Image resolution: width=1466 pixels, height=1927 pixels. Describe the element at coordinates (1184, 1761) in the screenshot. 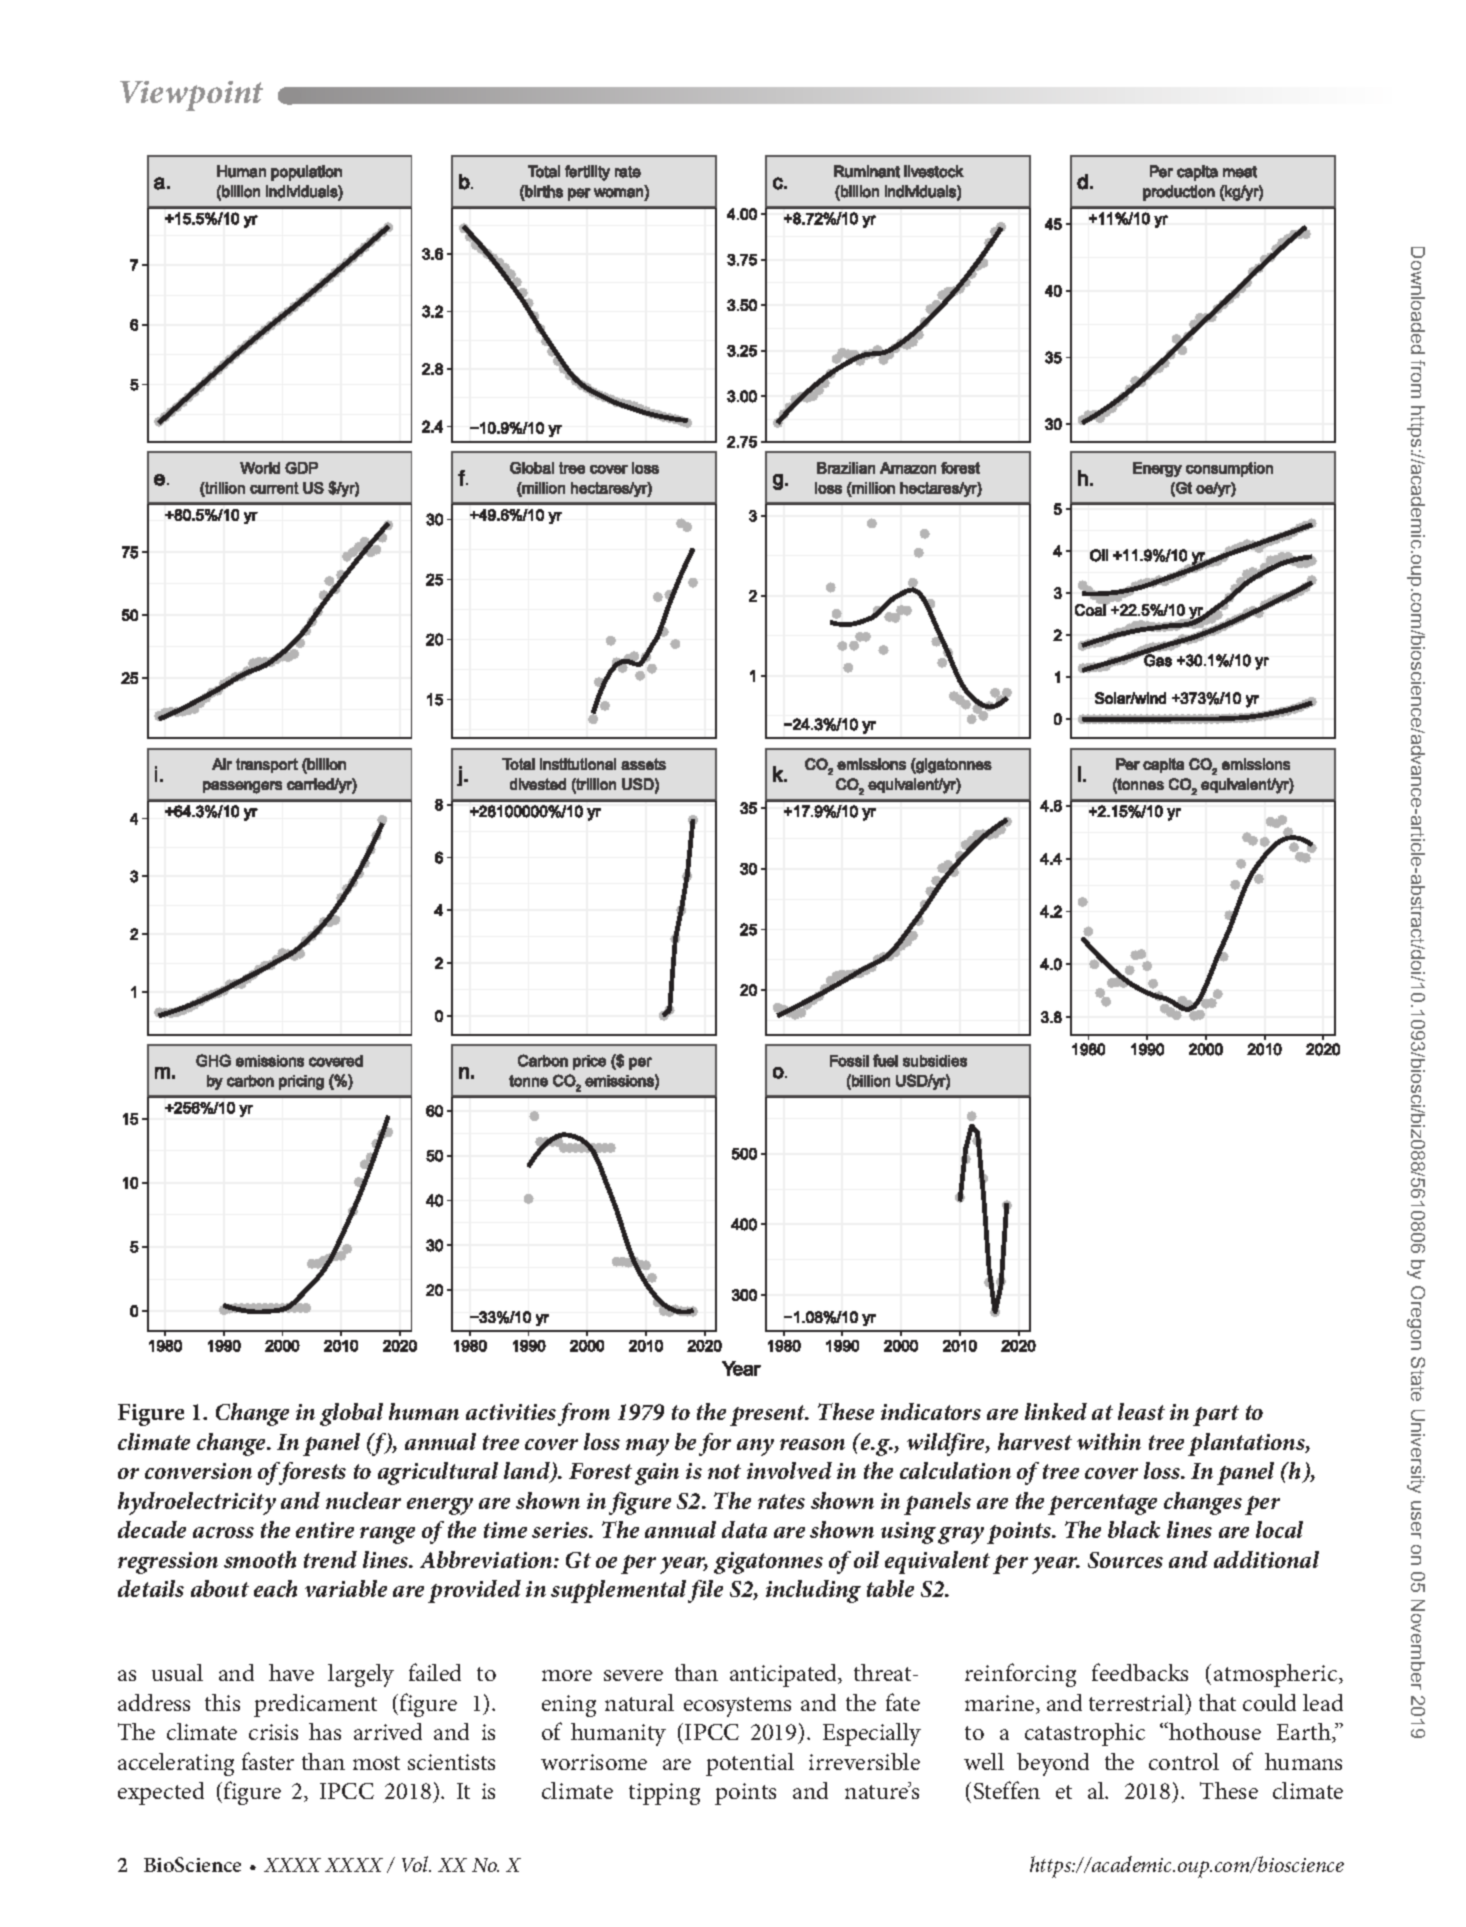

I see `control` at that location.
